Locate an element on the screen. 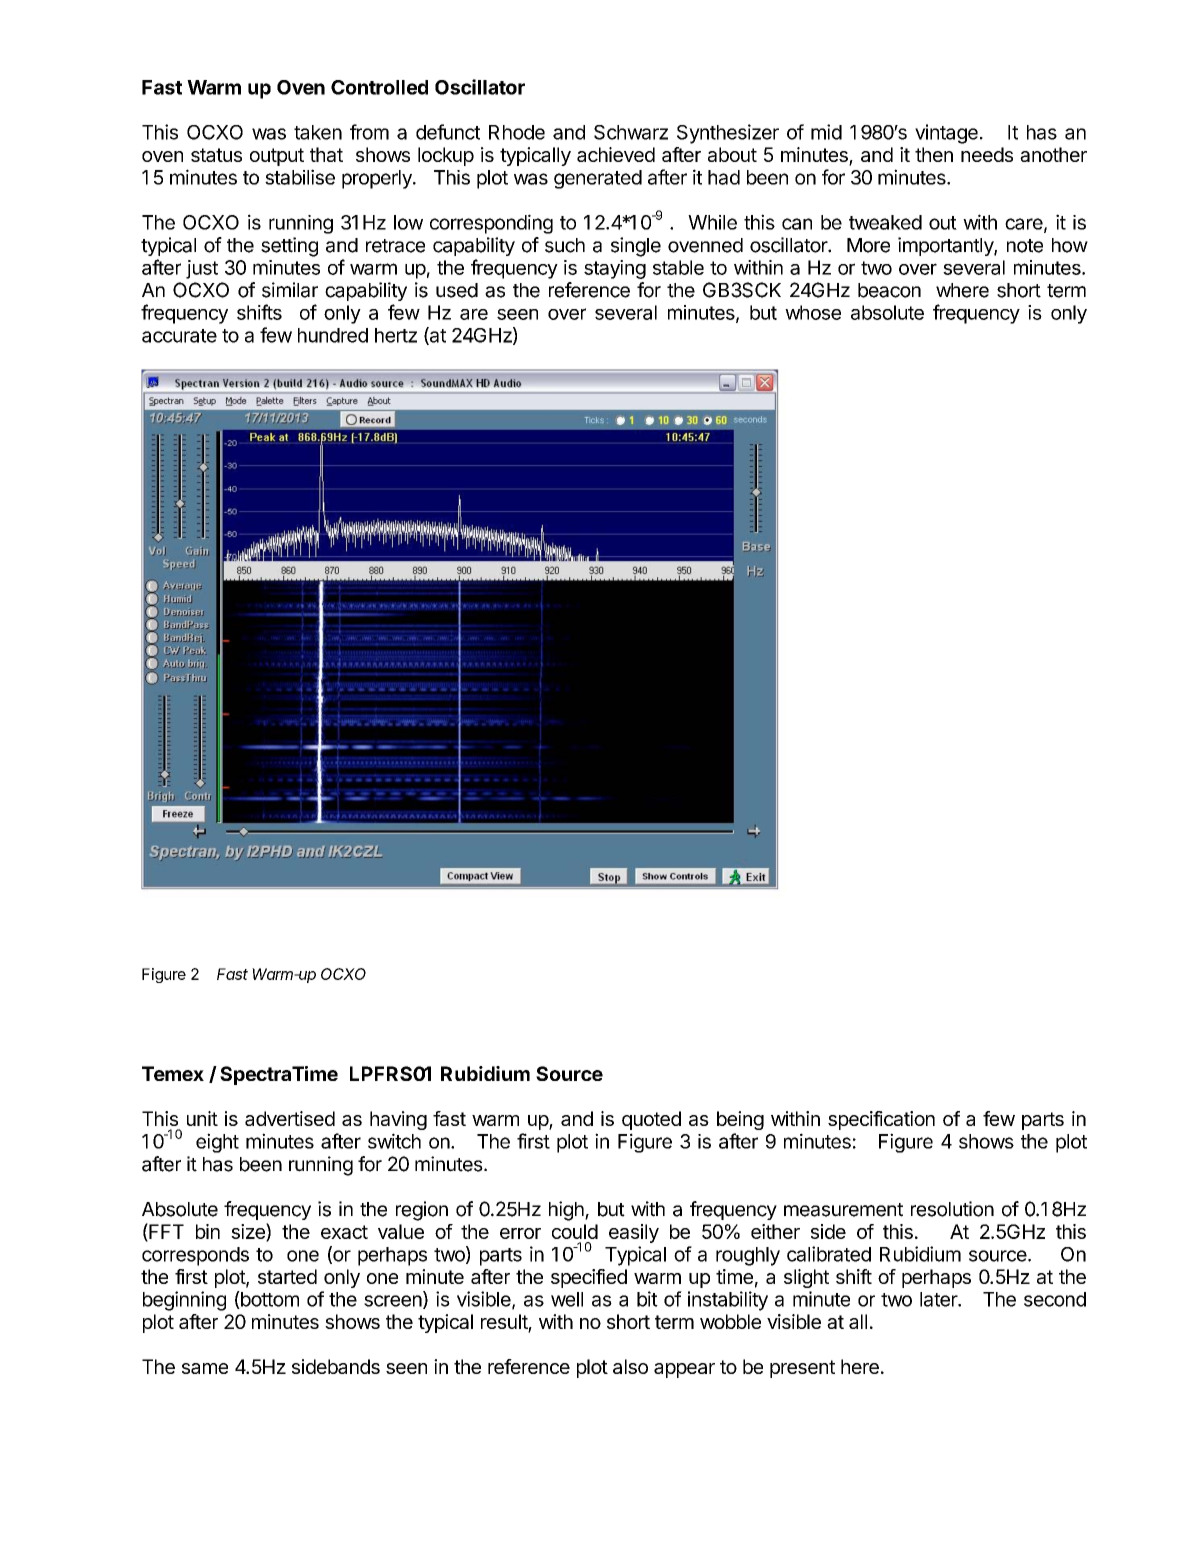 The image size is (1200, 1553). started is located at coordinates (287, 1276).
